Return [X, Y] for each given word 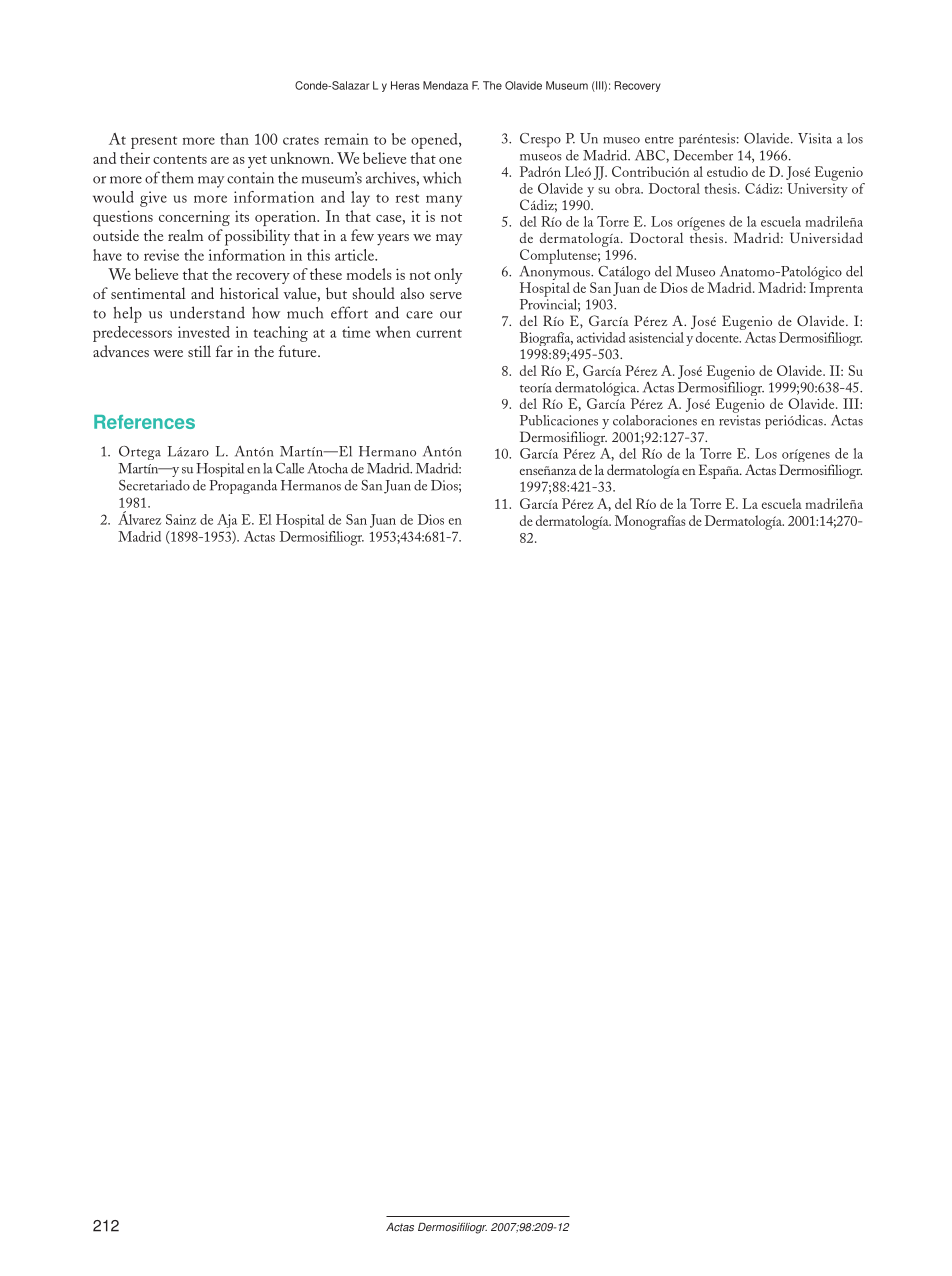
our [451, 315]
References [144, 422]
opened [435, 141]
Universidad [826, 237]
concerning [194, 218]
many [444, 201]
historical [249, 293]
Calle [290, 468]
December [703, 155]
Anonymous [556, 273]
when [393, 332]
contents [180, 159]
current [439, 333]
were [168, 353]
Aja [227, 521]
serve [446, 295]
